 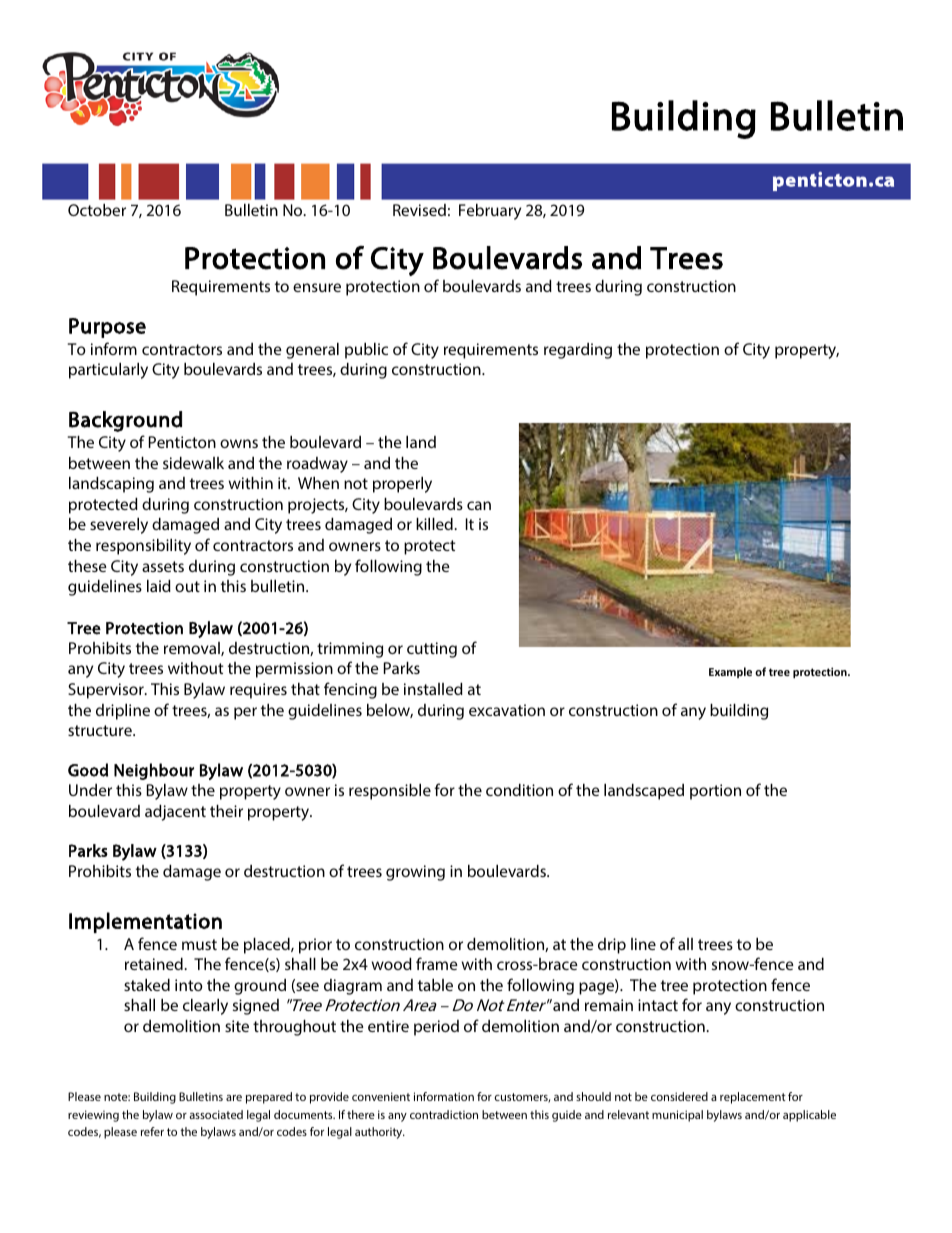 I want to click on regarding, so click(x=578, y=351).
